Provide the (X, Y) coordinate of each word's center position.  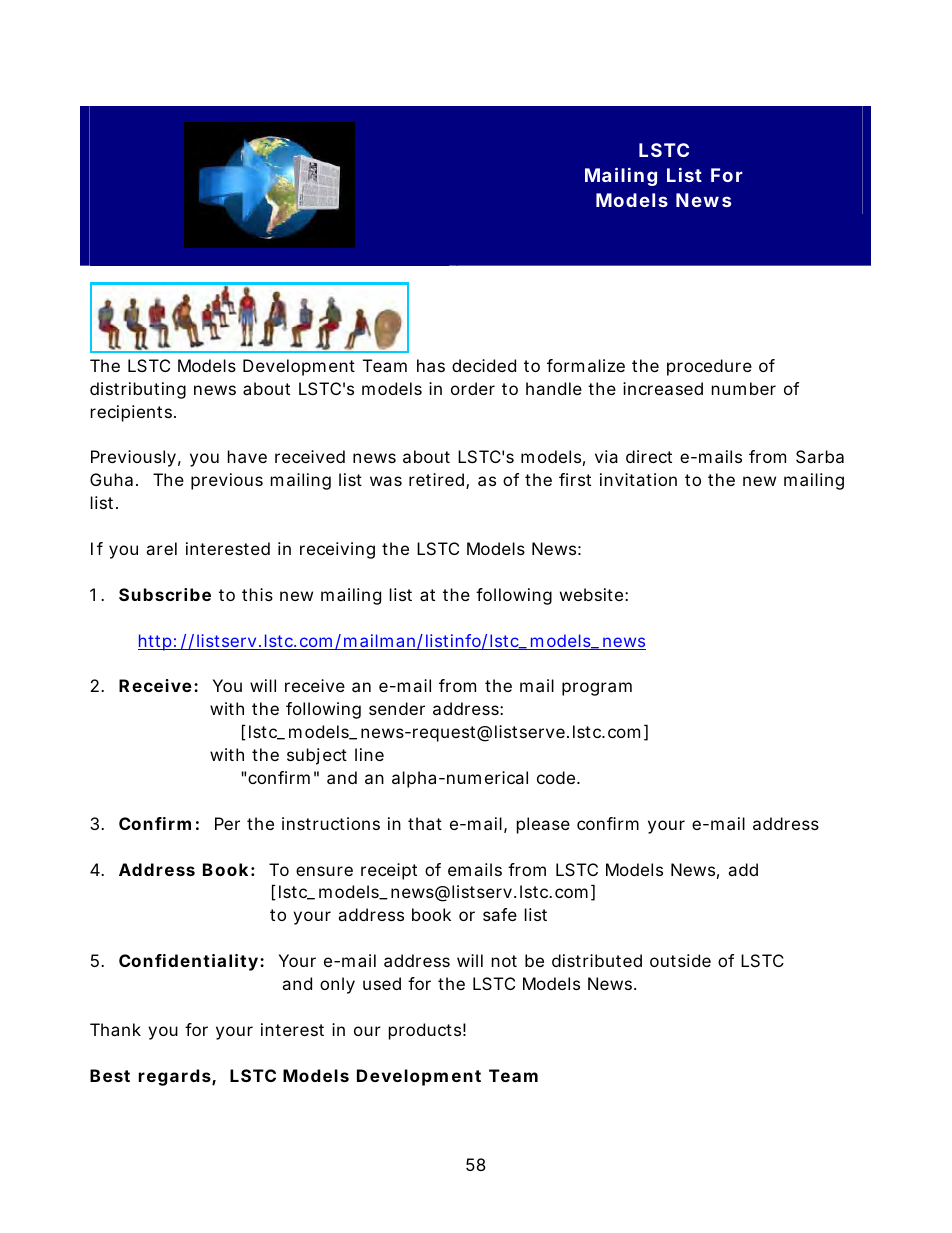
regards (175, 1077)
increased (663, 388)
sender (397, 708)
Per (227, 823)
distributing (138, 390)
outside (680, 960)
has (431, 365)
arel (161, 548)
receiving (337, 550)
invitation (638, 479)
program (597, 689)
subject (317, 756)
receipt (389, 871)
